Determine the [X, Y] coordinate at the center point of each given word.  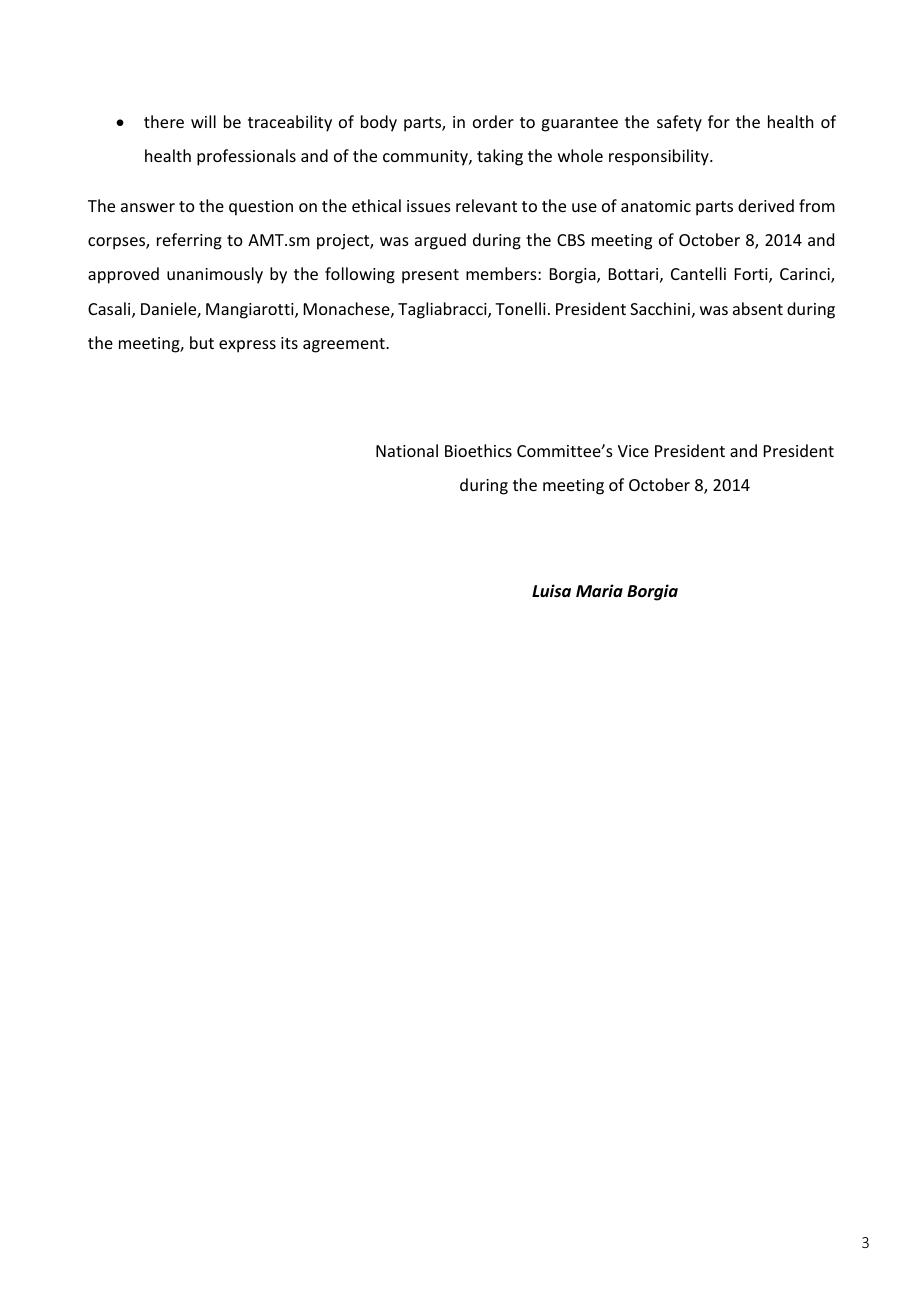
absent [758, 308]
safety [679, 123]
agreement [345, 345]
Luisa [551, 591]
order [493, 121]
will [203, 121]
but [202, 342]
